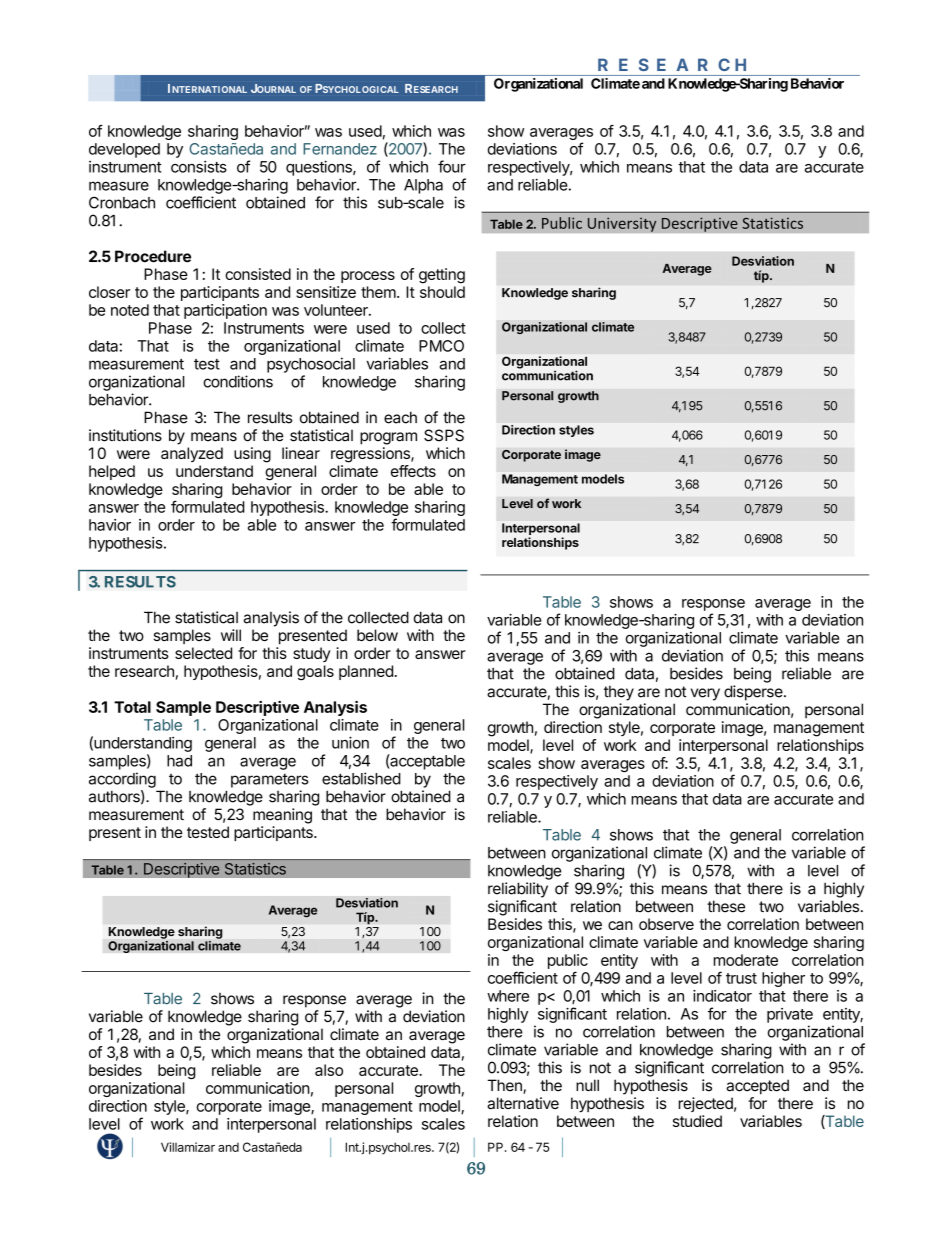  Describe the element at coordinates (400, 417) in the screenshot. I see `each` at that location.
